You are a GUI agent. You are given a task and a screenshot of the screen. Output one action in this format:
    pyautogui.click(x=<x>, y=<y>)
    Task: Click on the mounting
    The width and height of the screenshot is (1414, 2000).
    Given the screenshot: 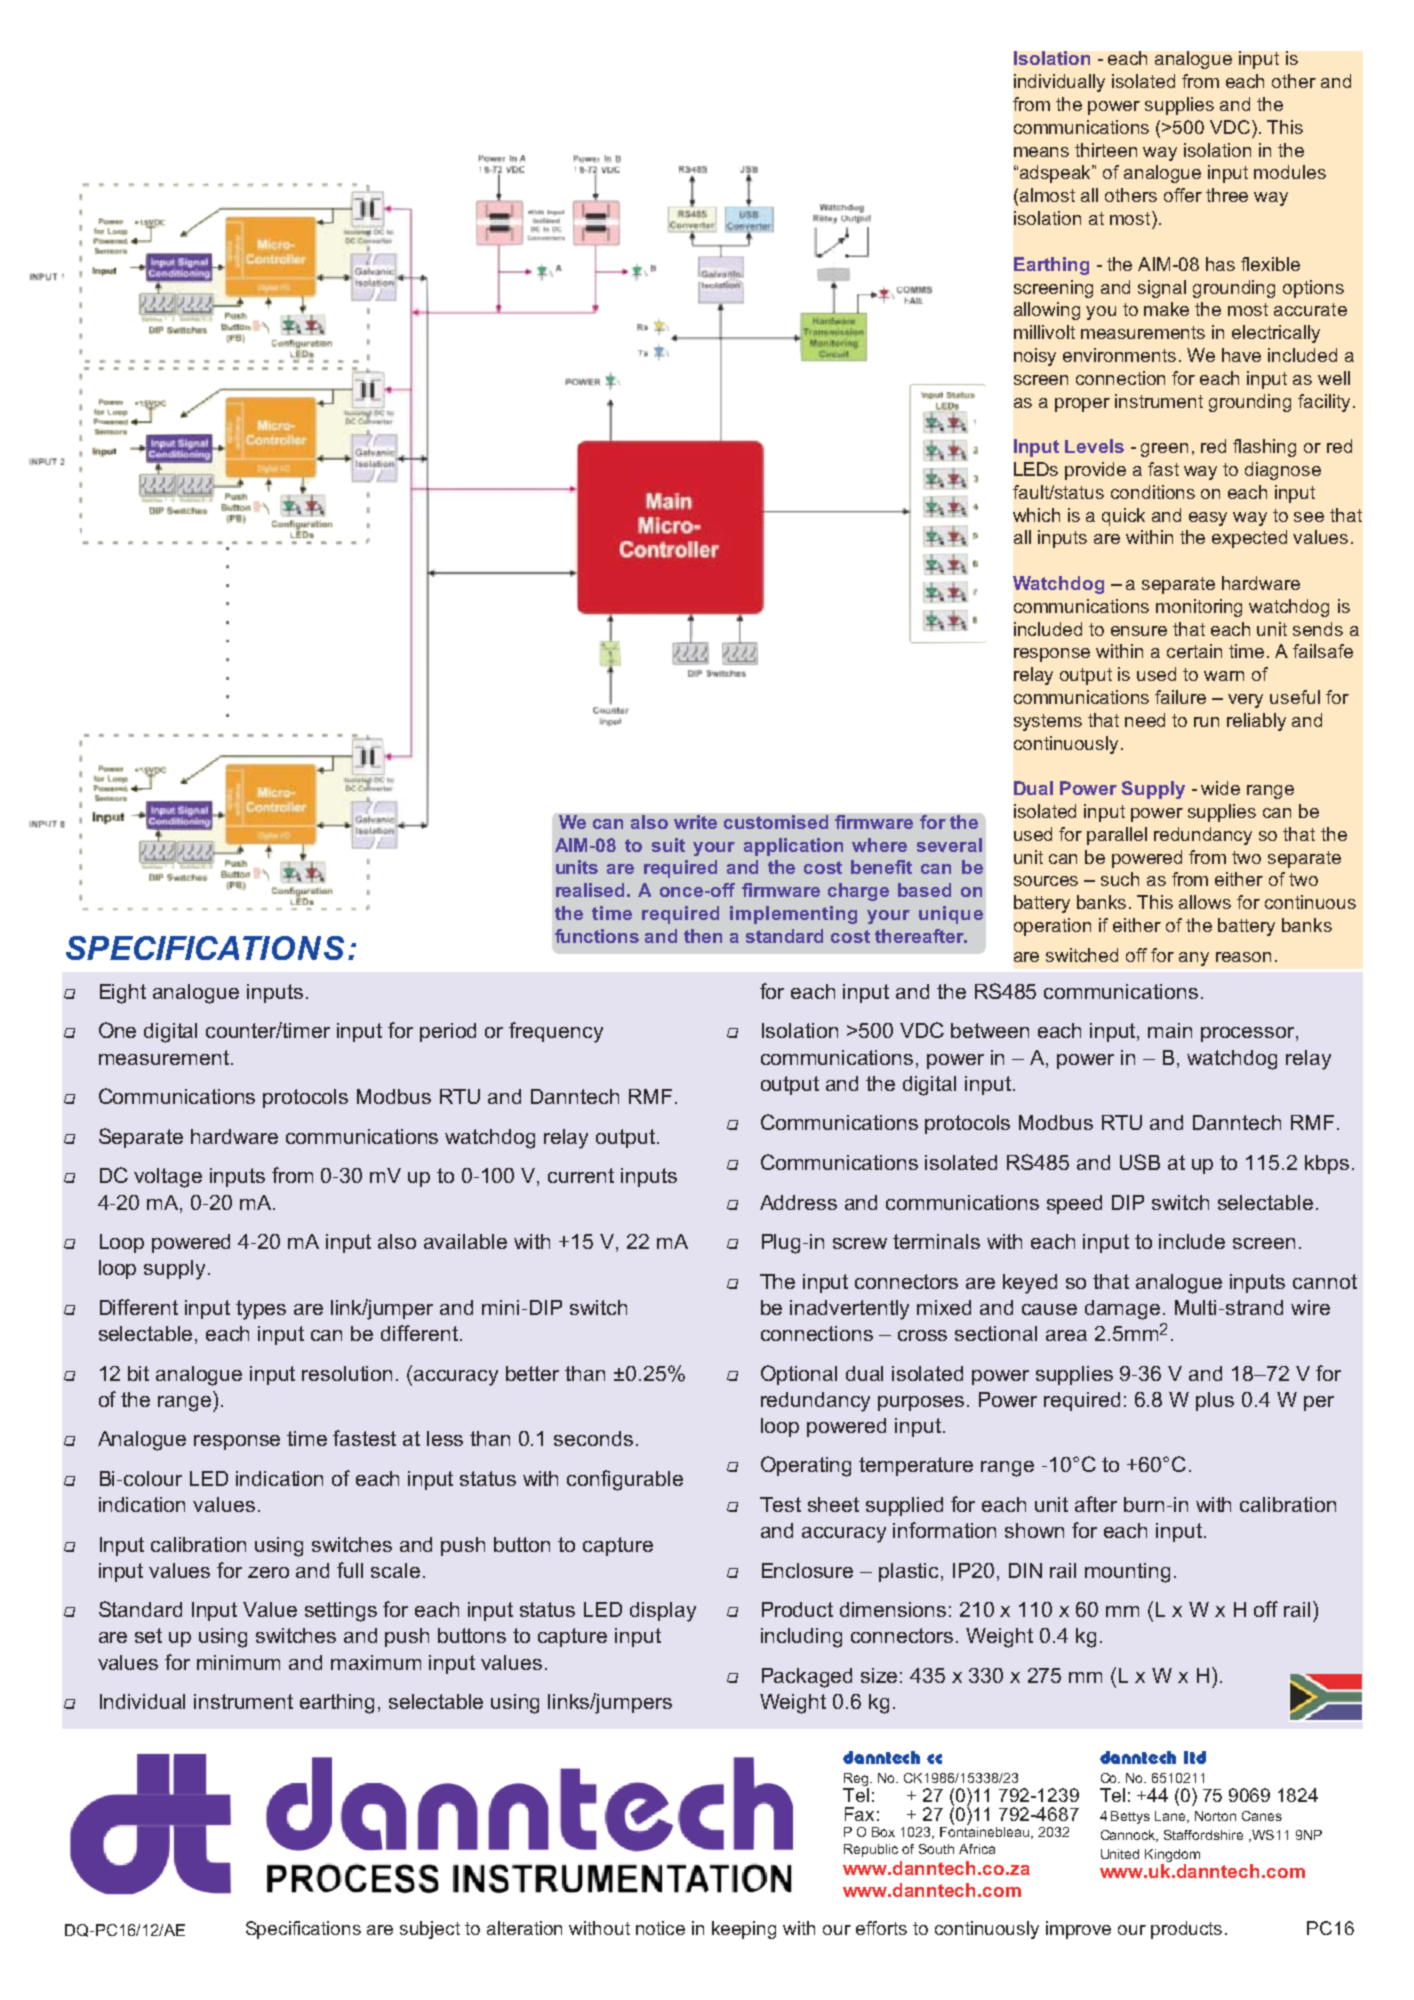 What is the action you would take?
    pyautogui.click(x=1127, y=1573)
